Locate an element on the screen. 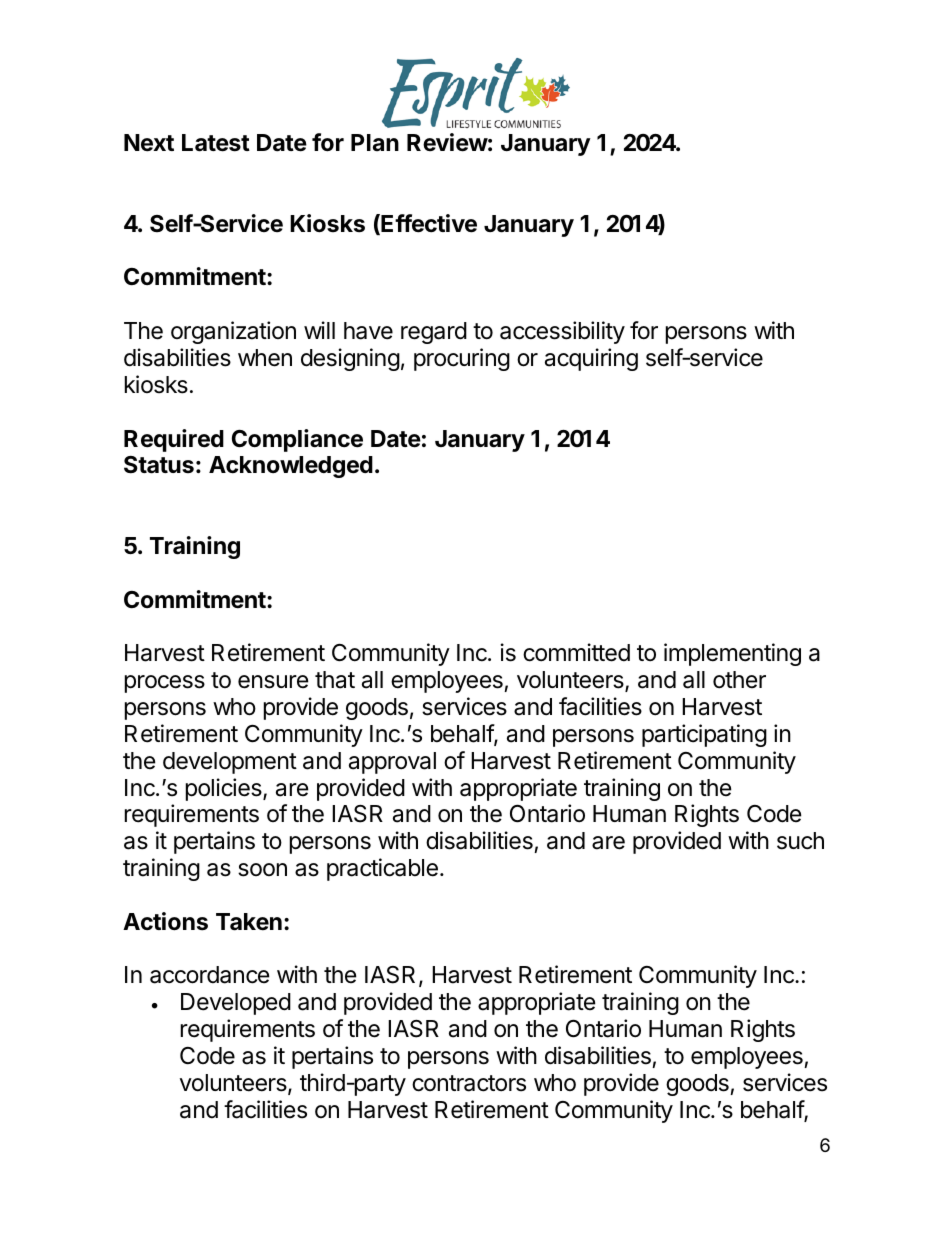  Latest is located at coordinates (216, 143).
